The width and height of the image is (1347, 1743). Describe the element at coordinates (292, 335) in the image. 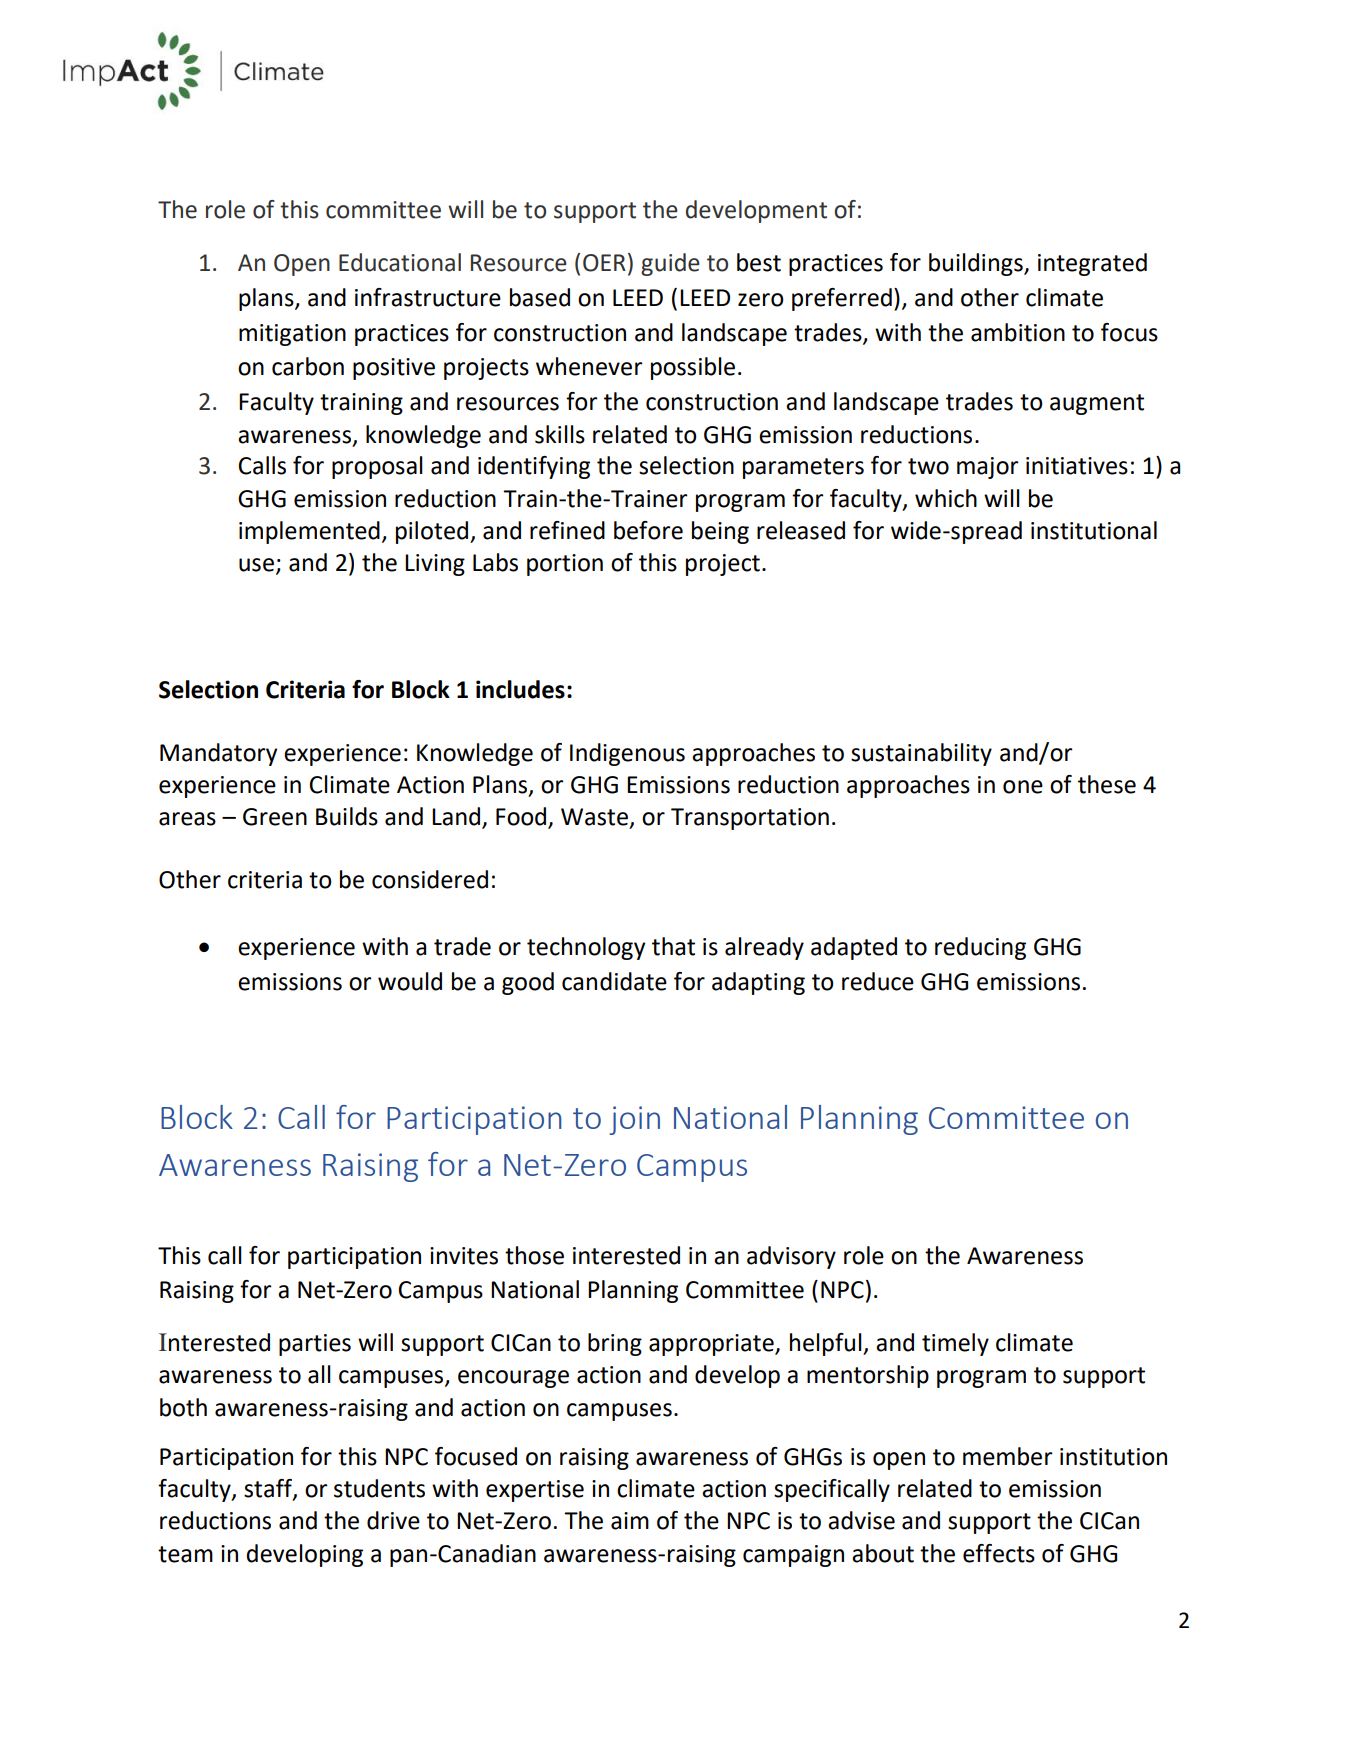

I see `mitigation` at that location.
